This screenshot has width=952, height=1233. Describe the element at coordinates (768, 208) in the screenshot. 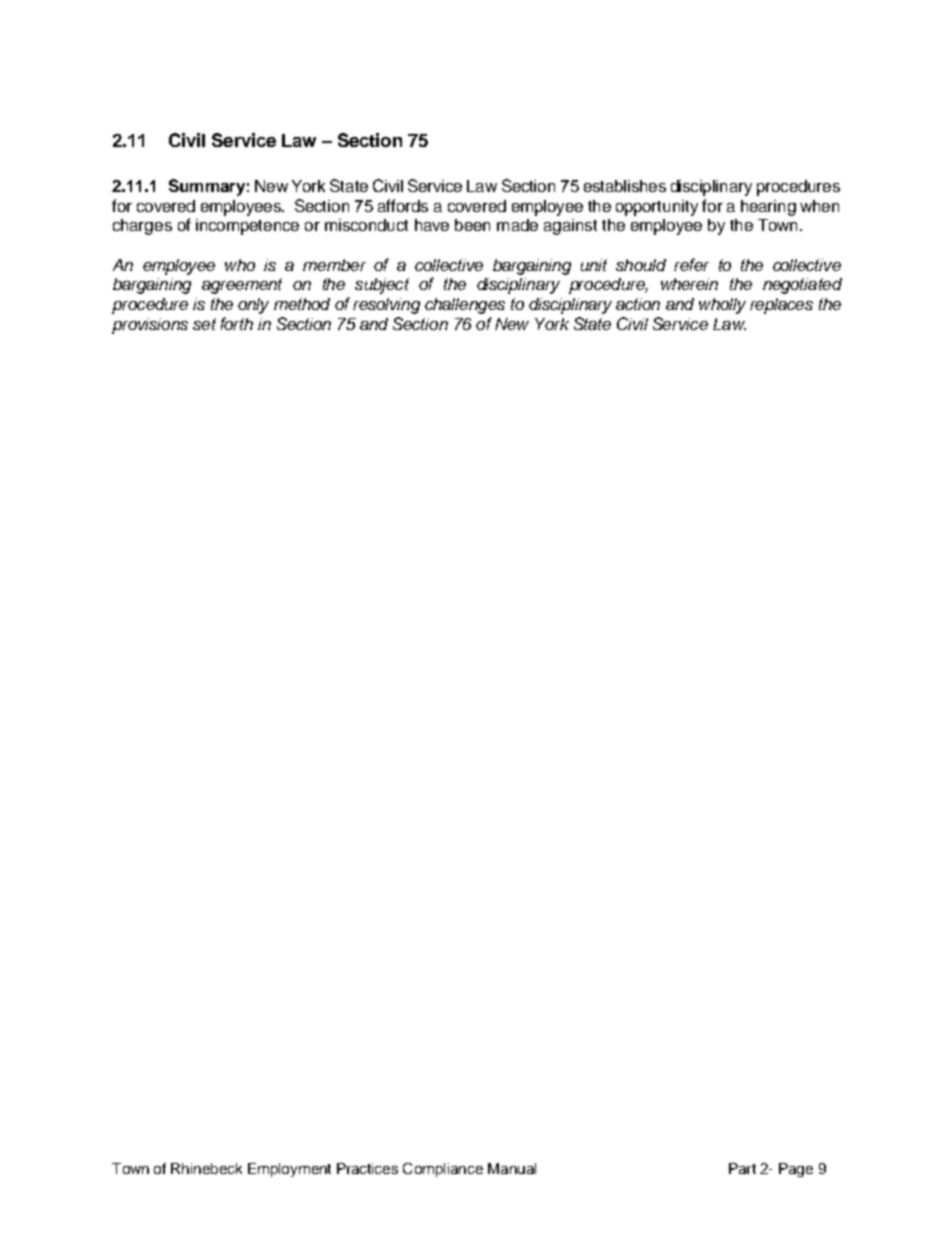

I see `hearing` at that location.
